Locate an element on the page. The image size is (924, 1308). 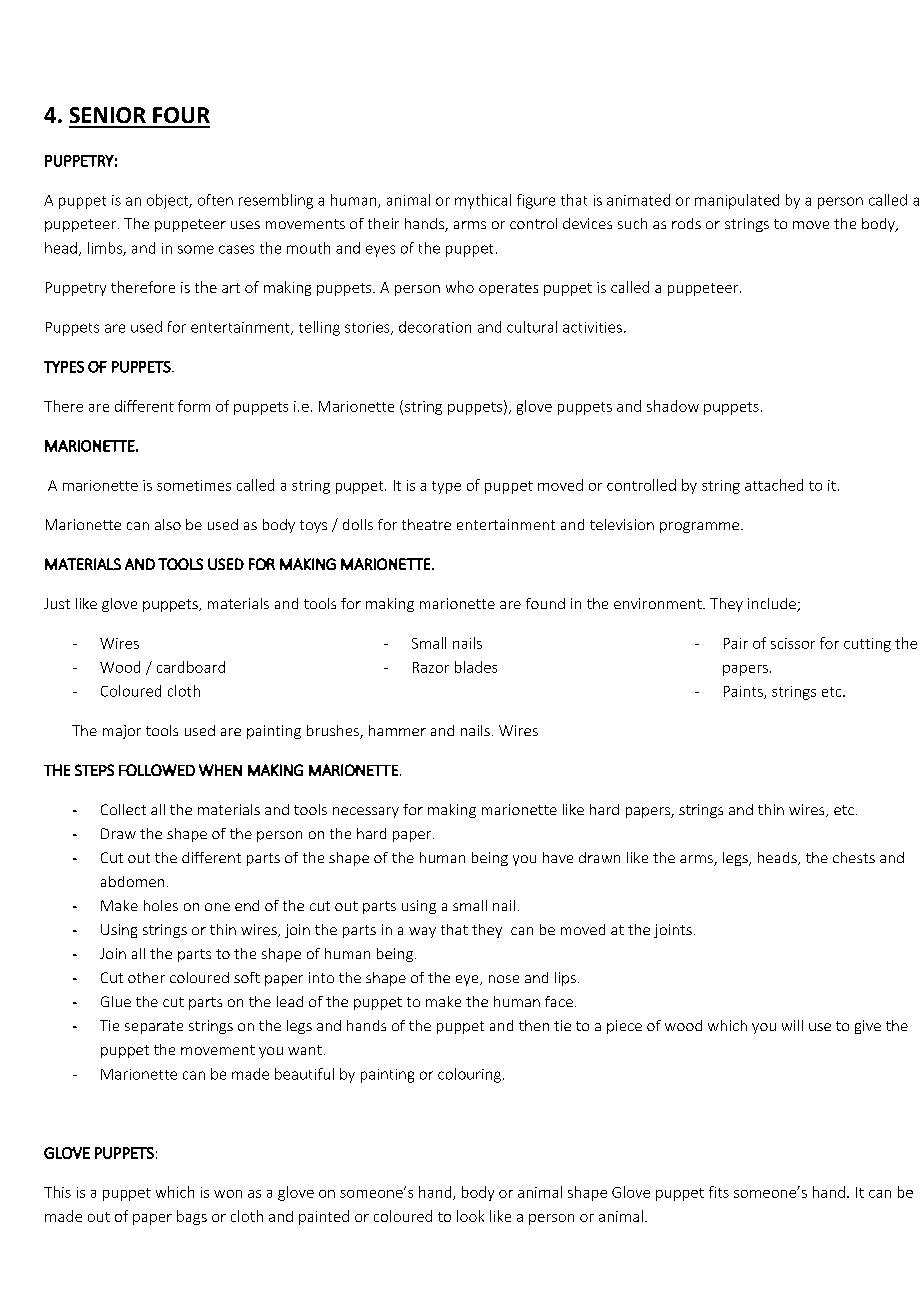
bags is located at coordinates (192, 1217).
